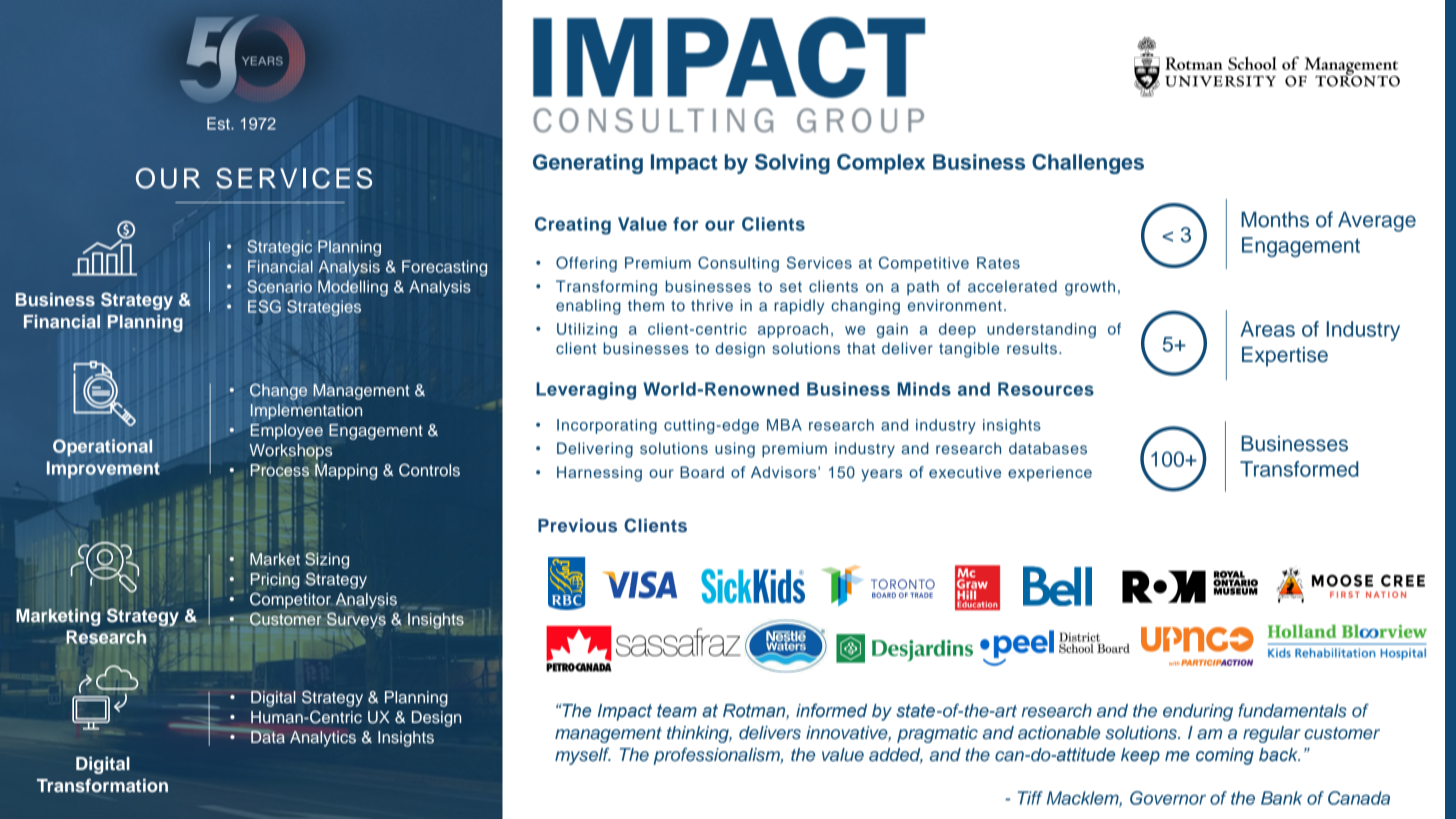 The height and width of the page is (819, 1456). I want to click on approach, so click(793, 330).
